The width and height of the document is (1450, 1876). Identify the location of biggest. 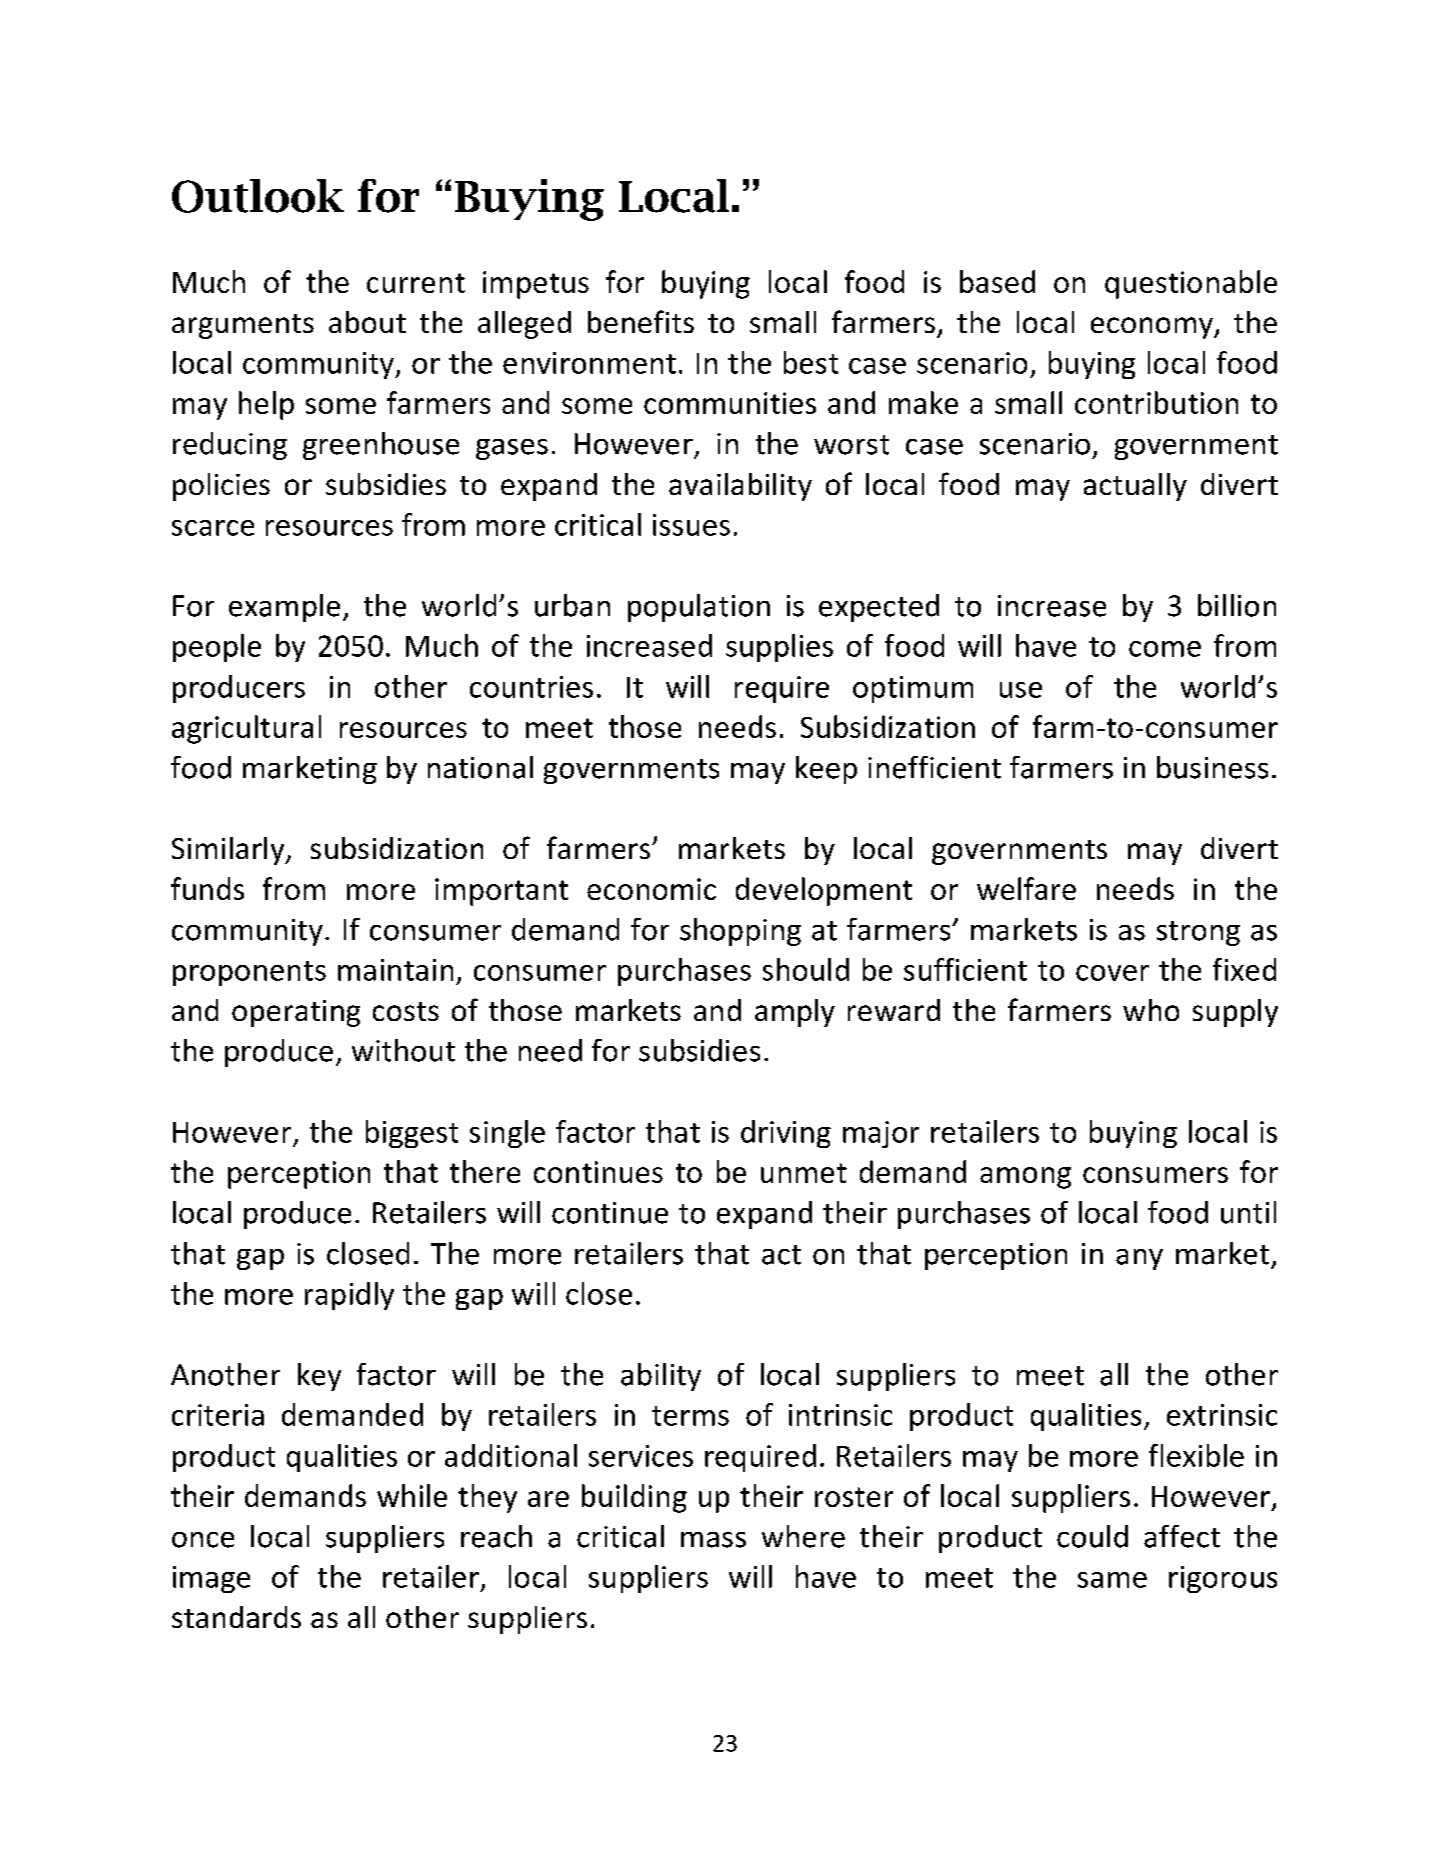
(412, 1134).
